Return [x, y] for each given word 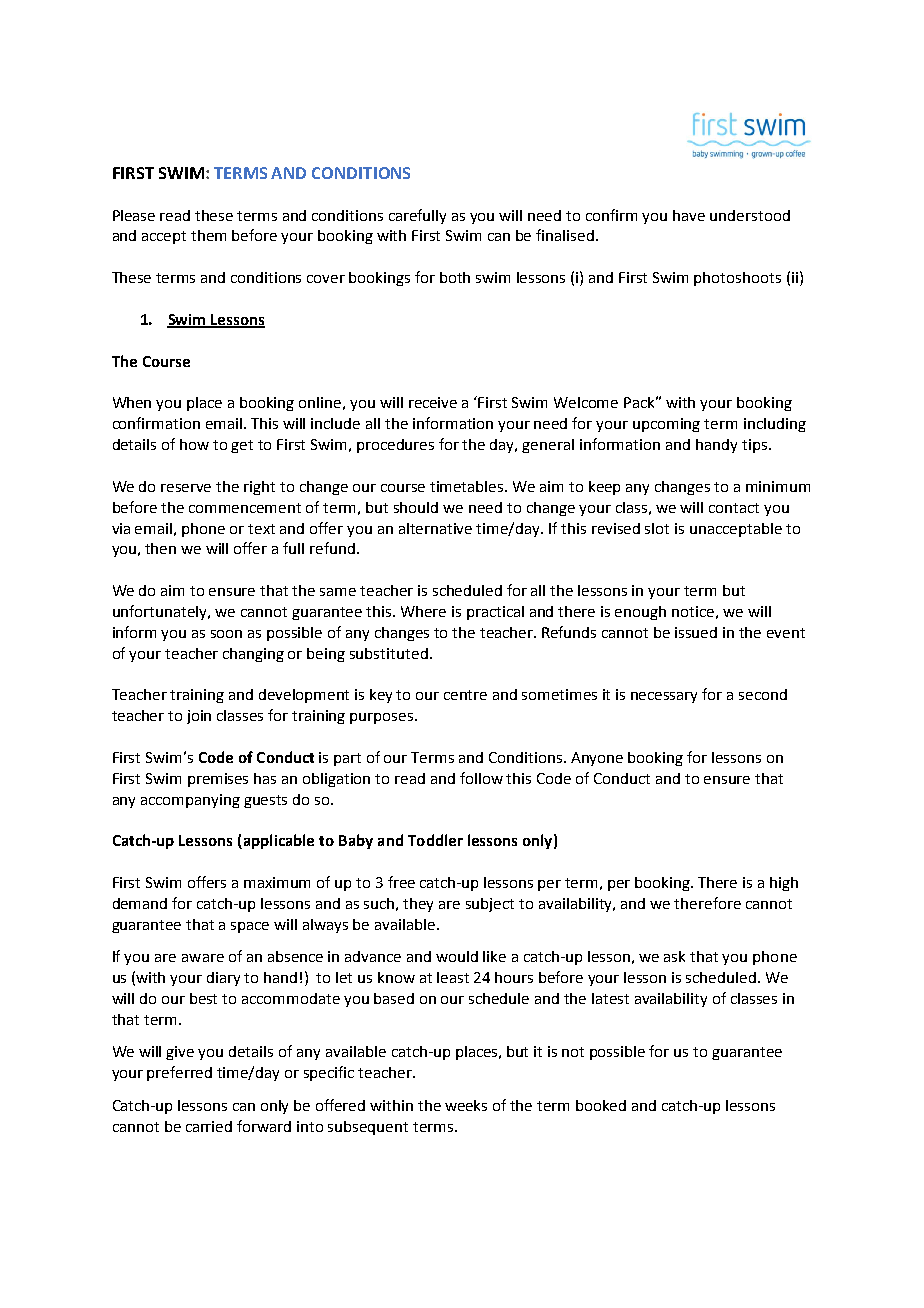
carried [209, 1126]
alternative [435, 528]
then [160, 548]
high [784, 884]
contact [734, 508]
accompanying [190, 801]
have [689, 215]
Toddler [435, 840]
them [208, 235]
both [455, 277]
